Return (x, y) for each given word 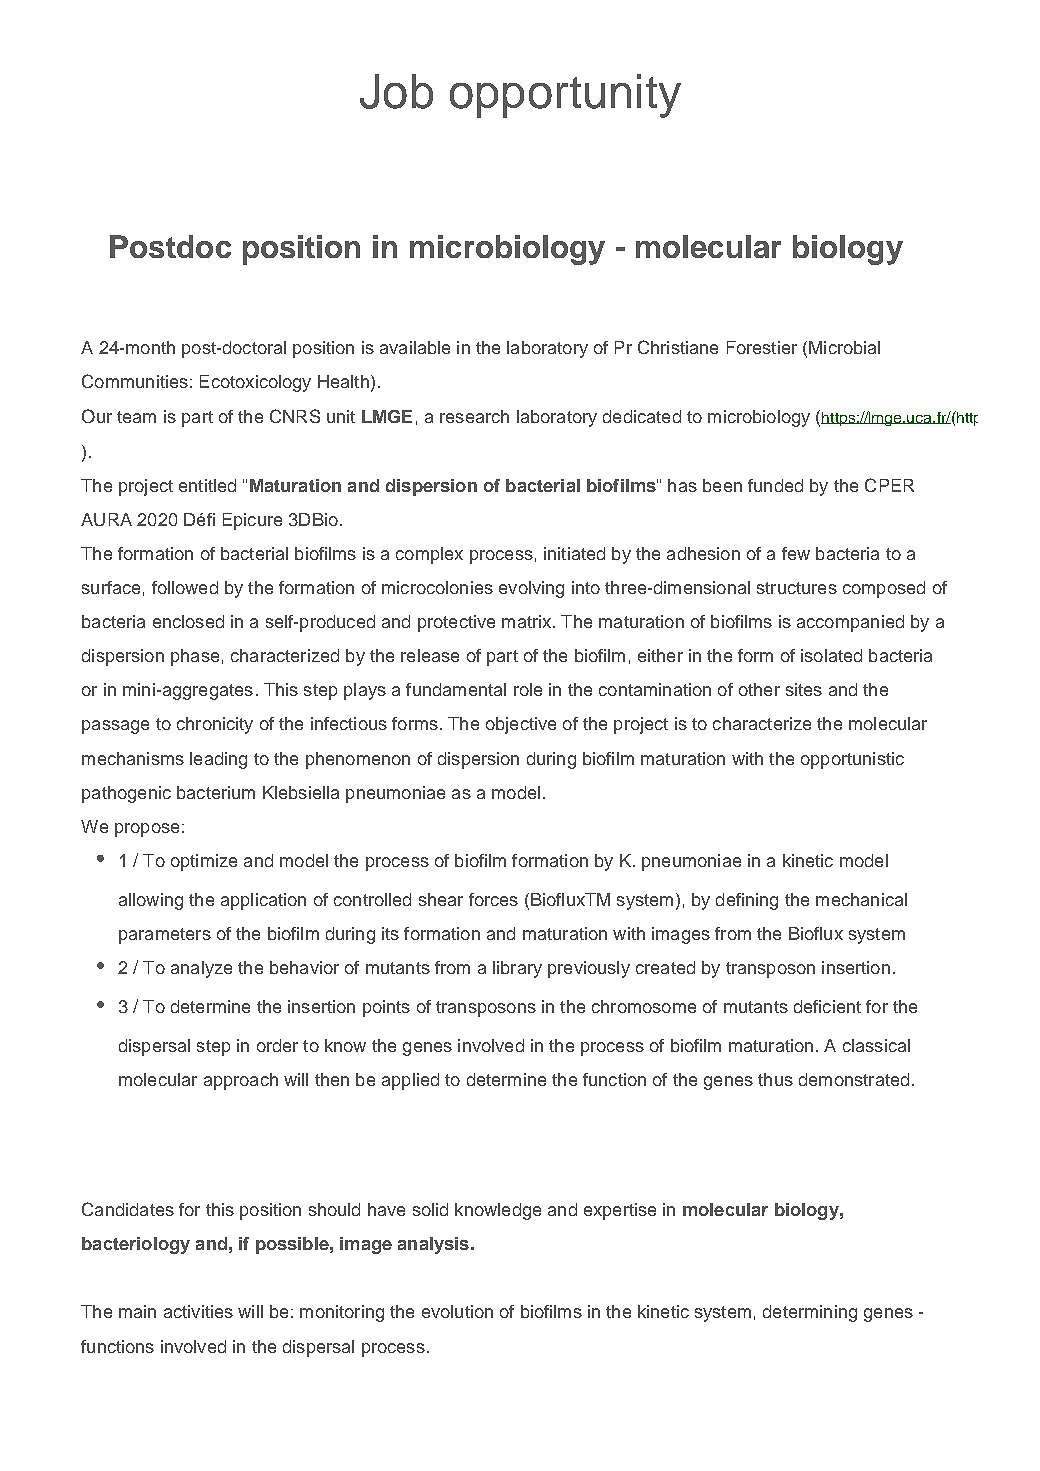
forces (493, 899)
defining (747, 901)
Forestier (762, 347)
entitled (207, 485)
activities (198, 1311)
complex (429, 555)
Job (396, 91)
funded (775, 485)
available (415, 347)
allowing (151, 901)
